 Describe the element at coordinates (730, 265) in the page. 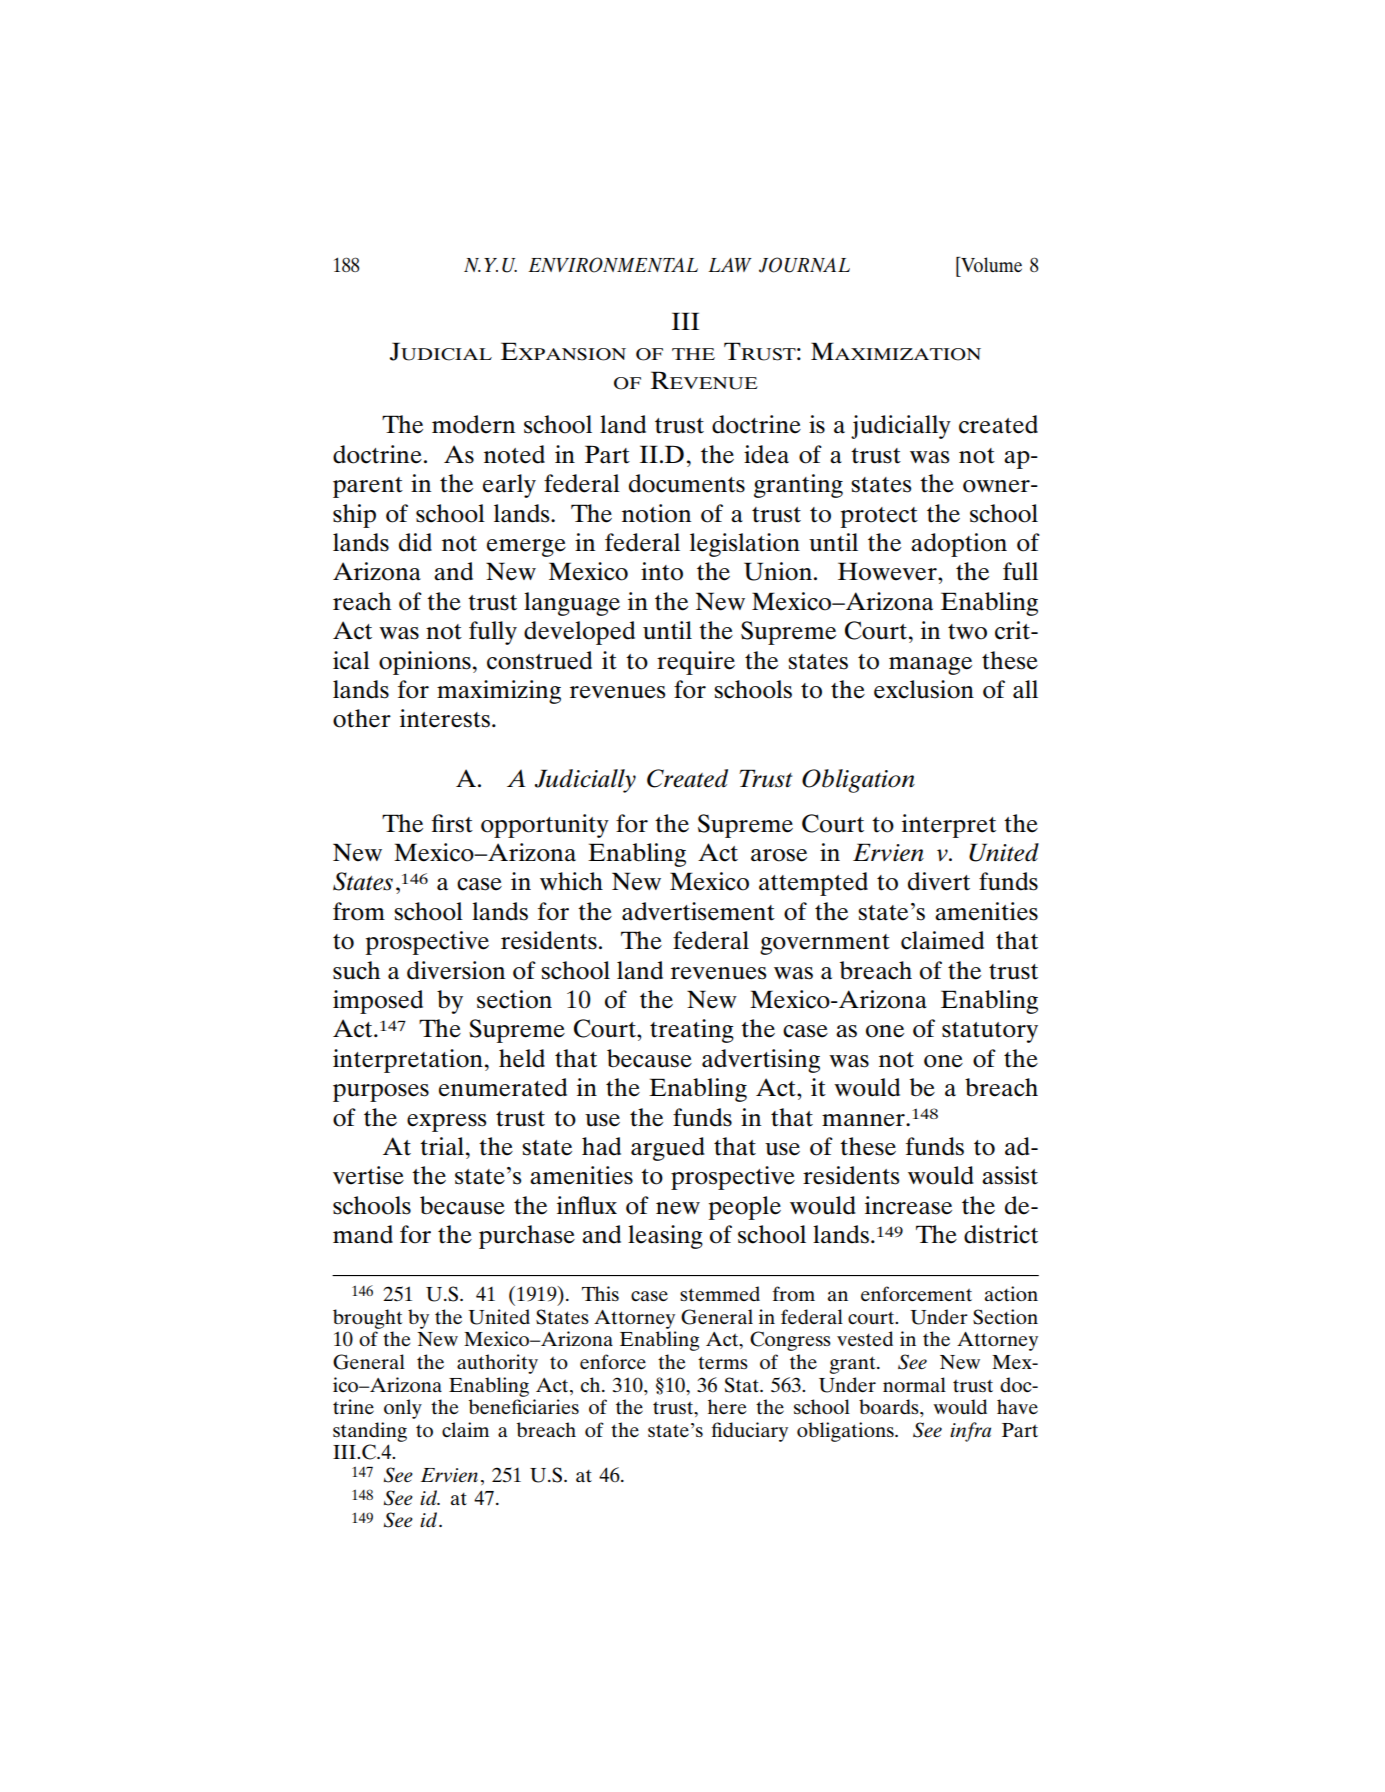

I see `LAW` at that location.
